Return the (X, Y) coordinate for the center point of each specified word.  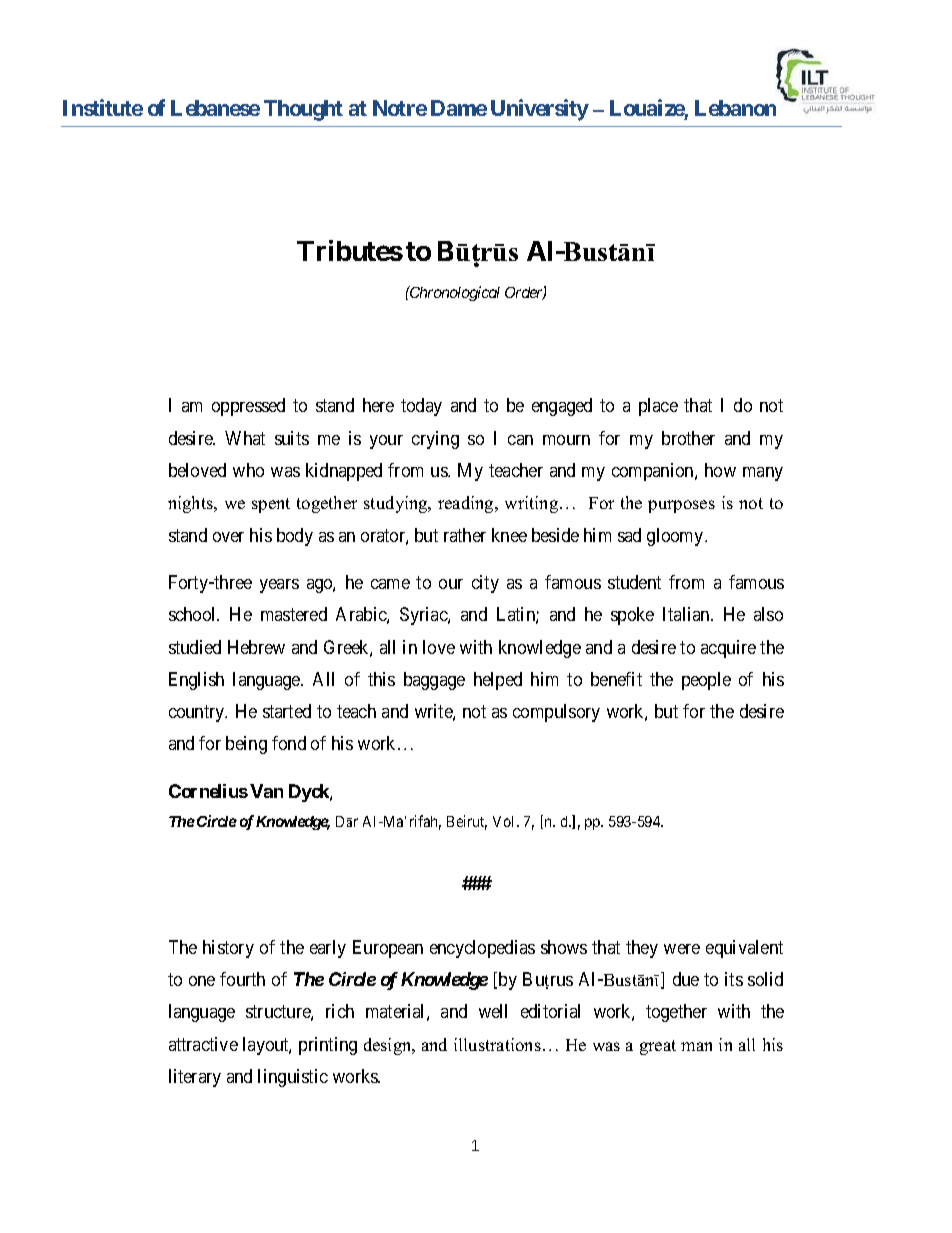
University (540, 110)
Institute (103, 107)
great (658, 1047)
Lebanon (735, 108)
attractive (203, 1044)
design (389, 1046)
